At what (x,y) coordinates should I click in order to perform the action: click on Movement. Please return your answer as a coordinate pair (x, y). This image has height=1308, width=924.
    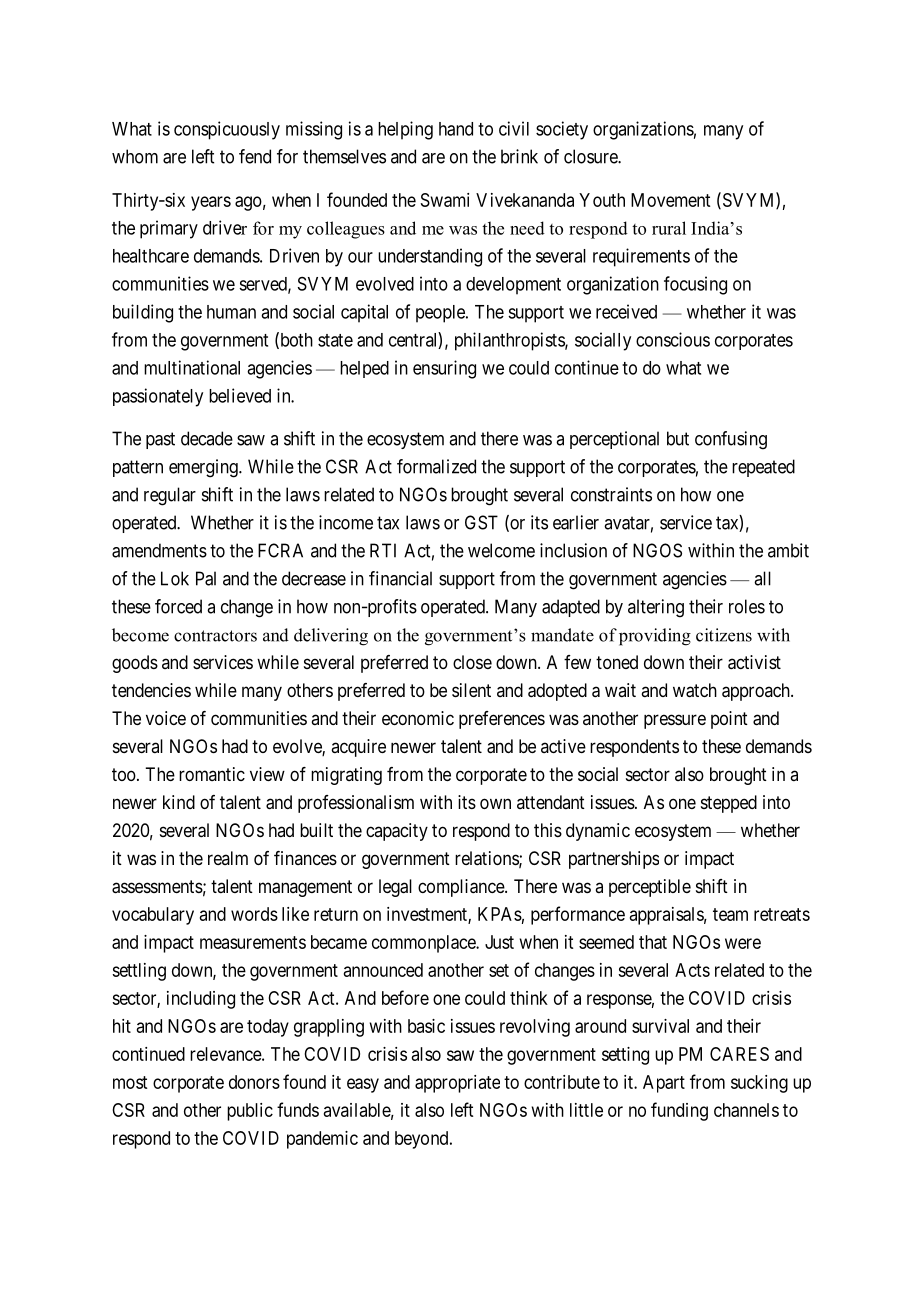
    Looking at the image, I should click on (670, 200).
